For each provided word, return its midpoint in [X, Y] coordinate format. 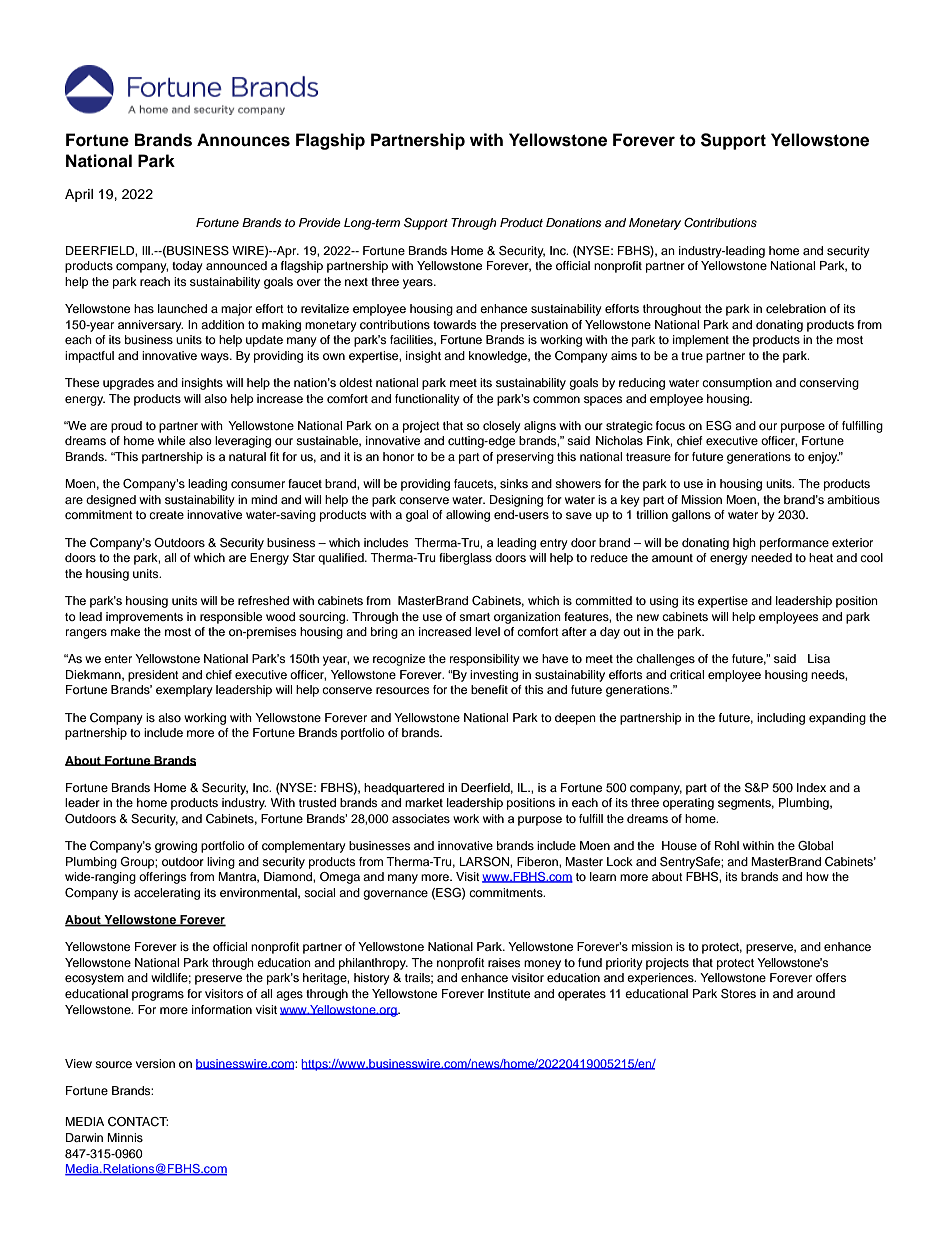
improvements [144, 618]
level [487, 631]
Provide [320, 222]
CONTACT [138, 1122]
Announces [243, 140]
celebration [796, 308]
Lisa [819, 658]
